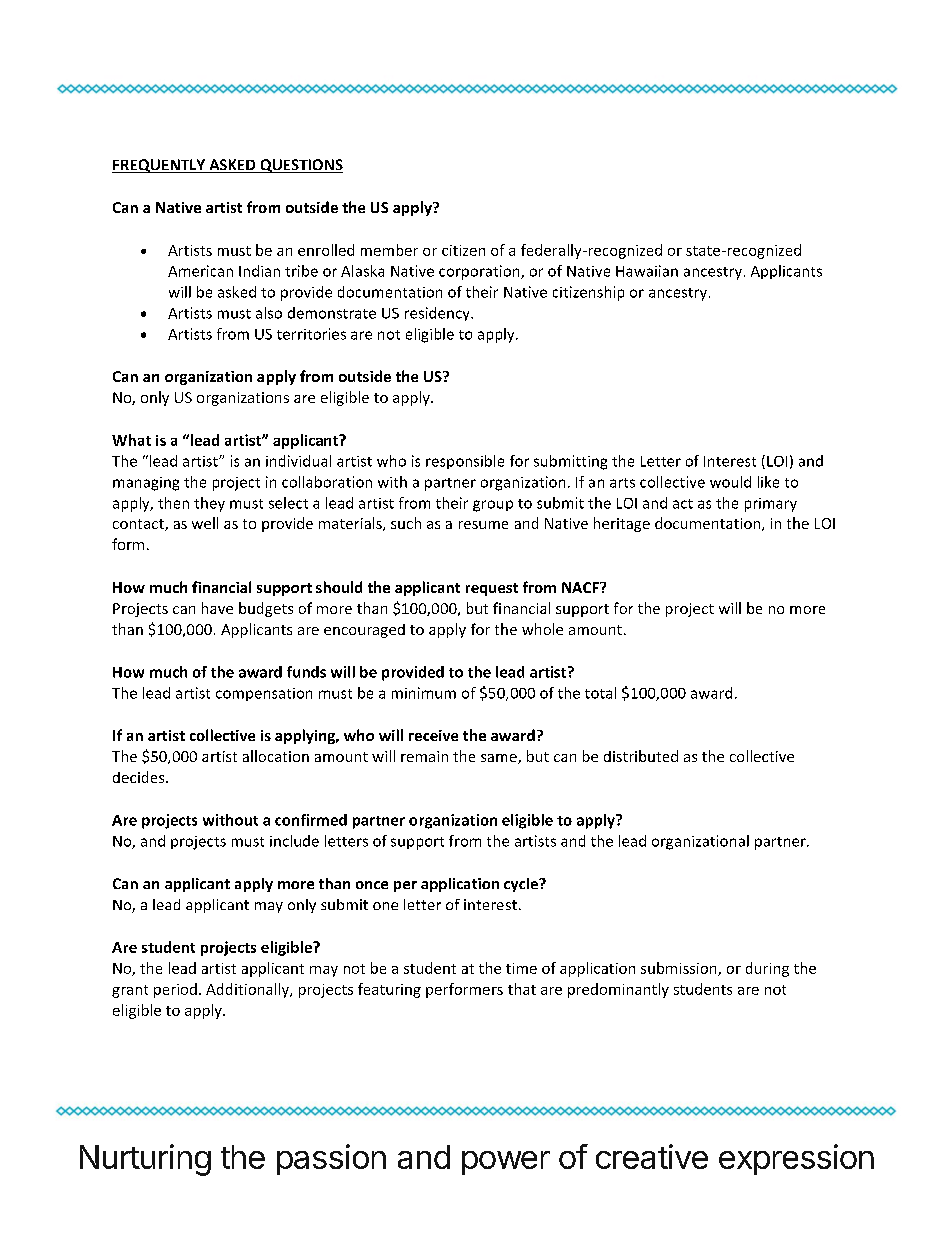  What do you see at coordinates (522, 885) in the screenshot?
I see `cycle` at bounding box center [522, 885].
